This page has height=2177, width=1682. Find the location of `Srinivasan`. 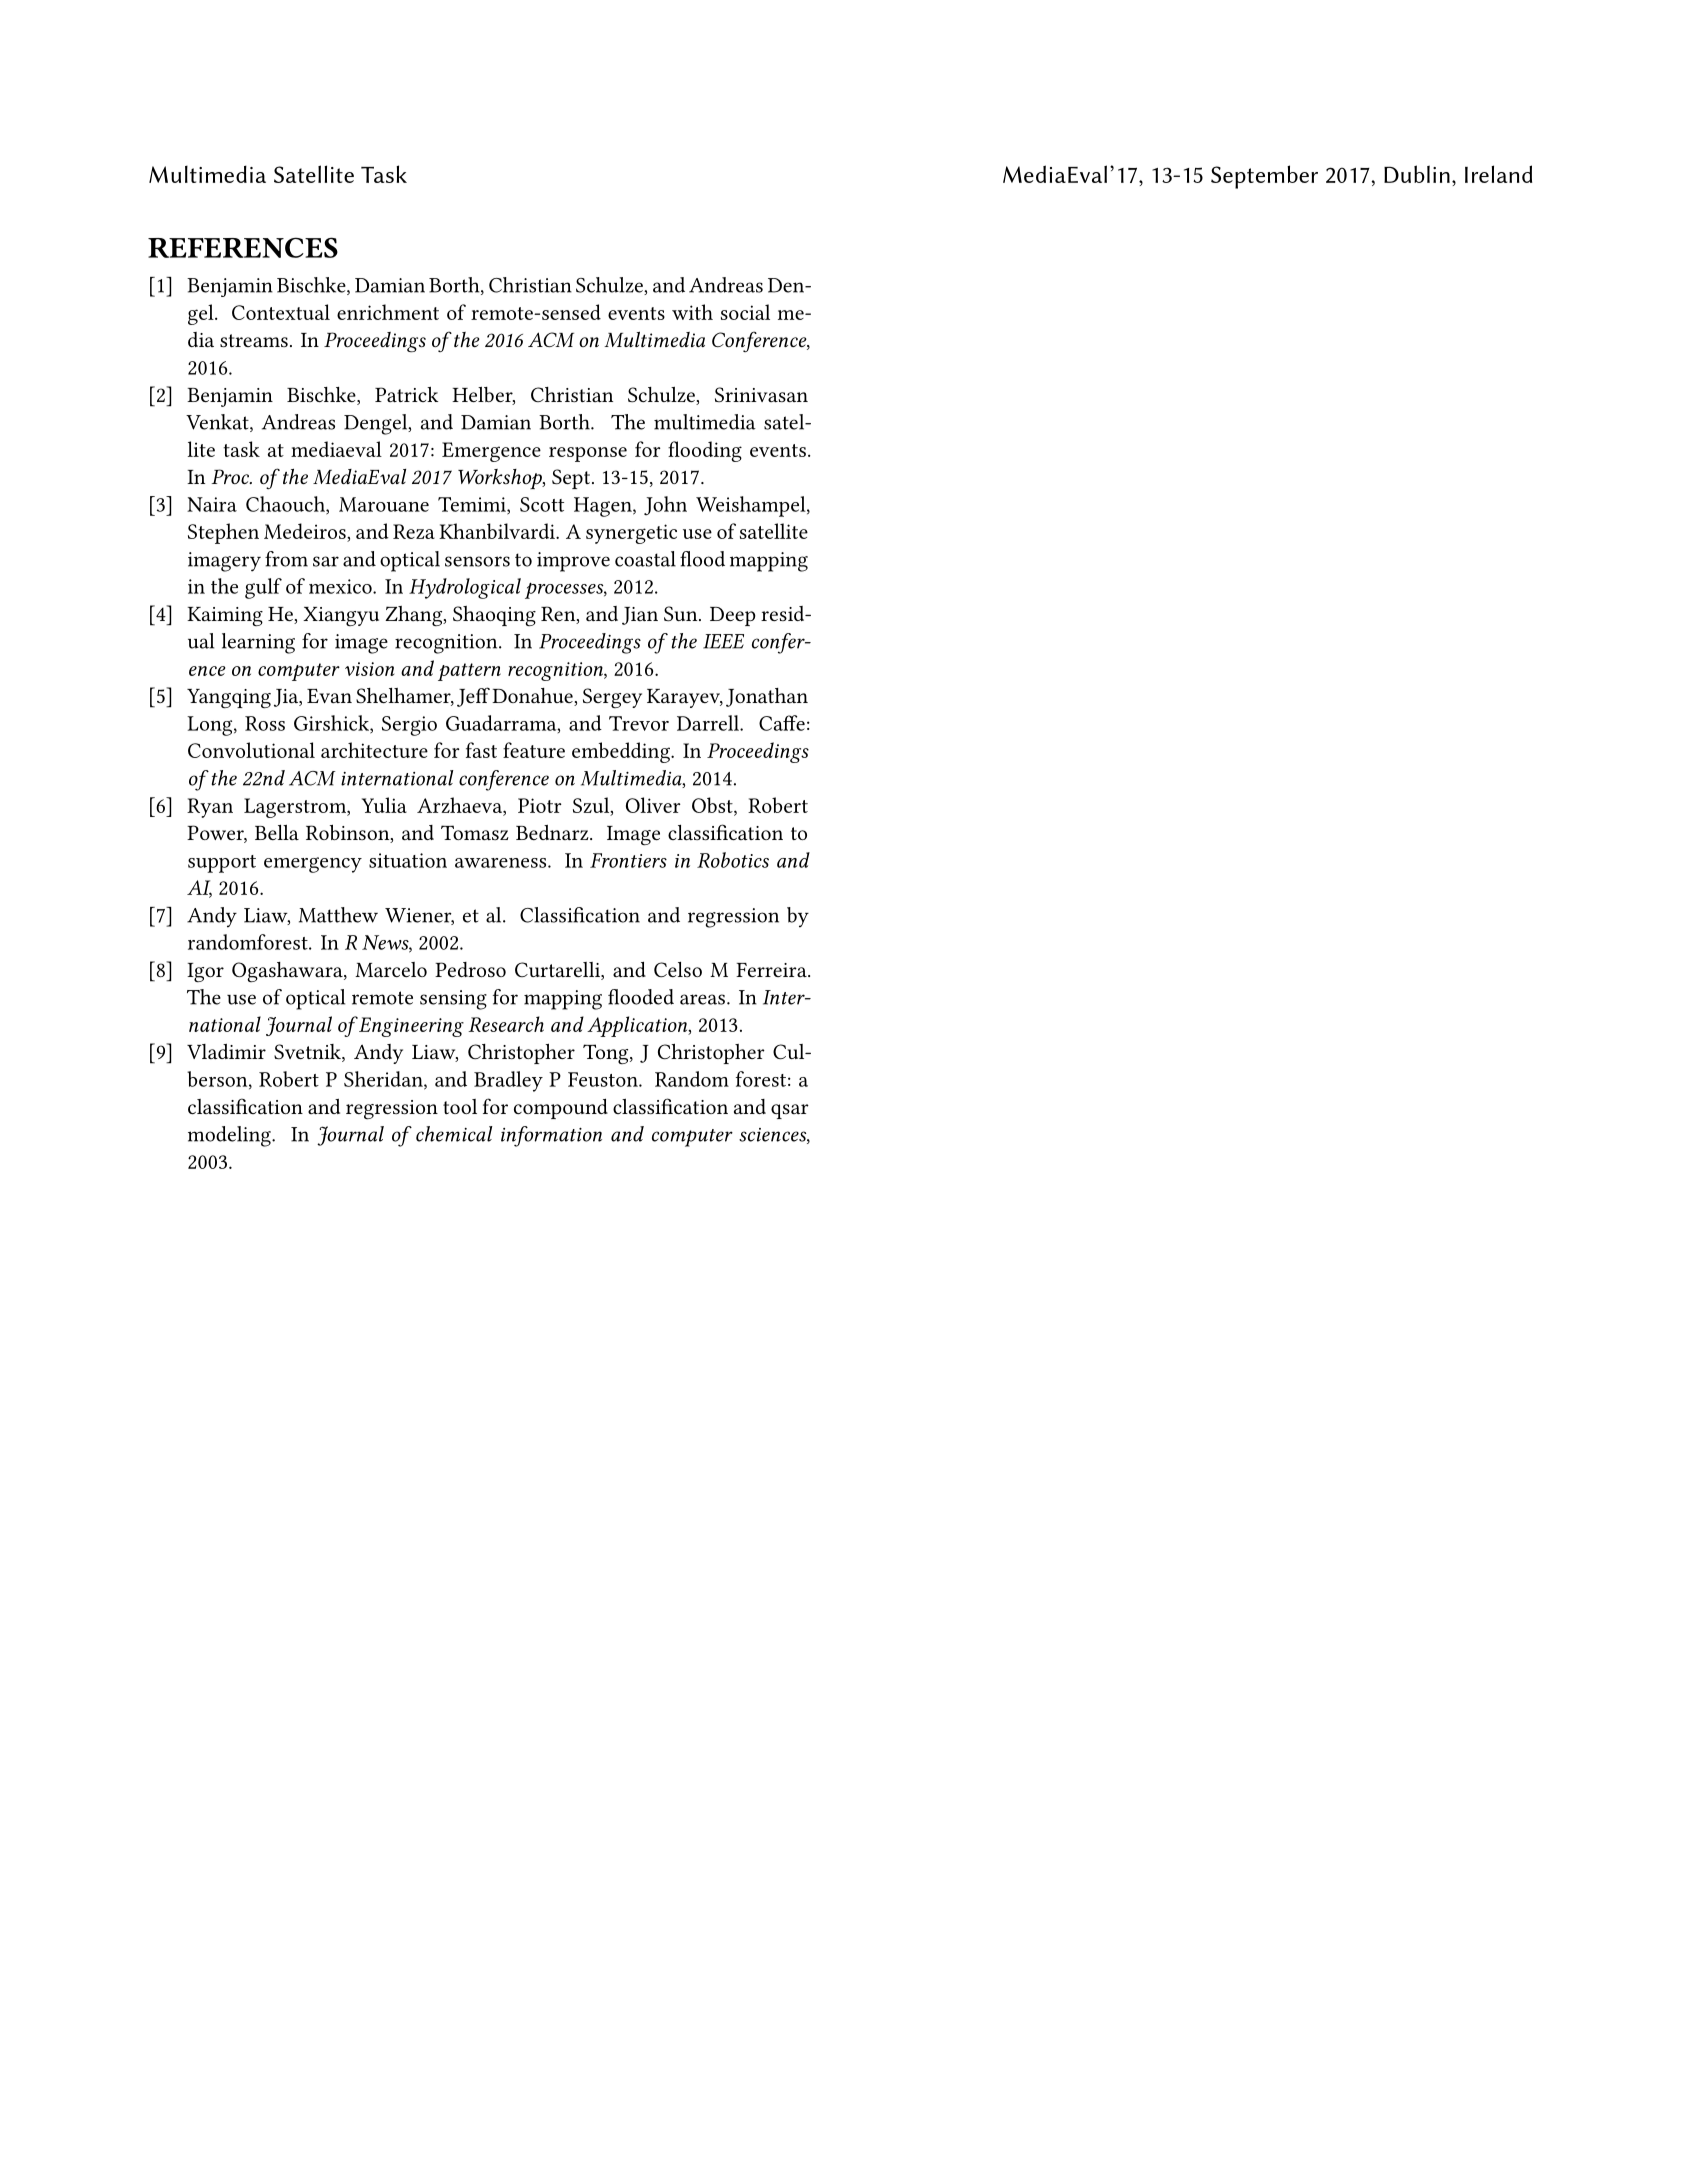

Srinivasan is located at coordinates (761, 394).
